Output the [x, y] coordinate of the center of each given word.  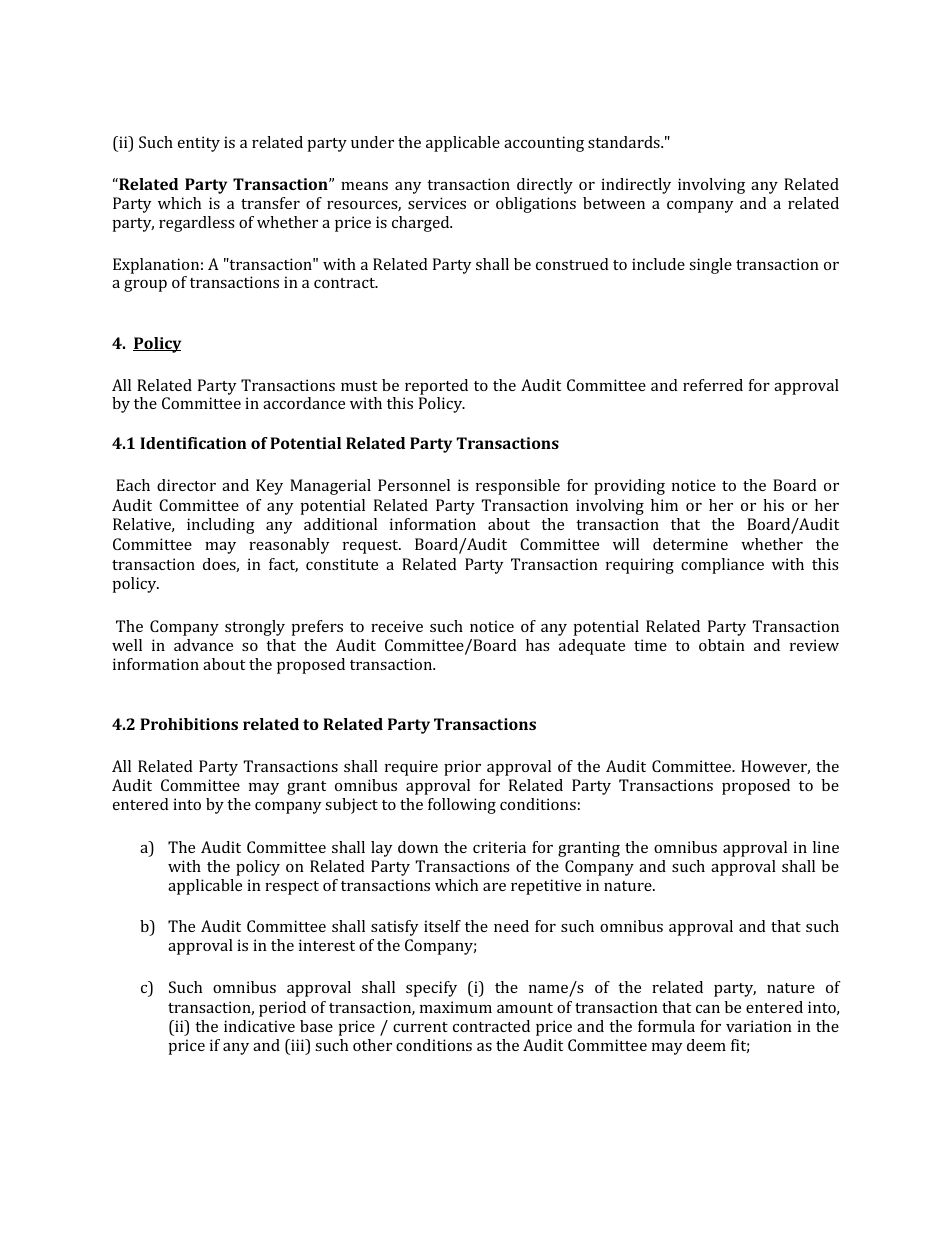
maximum [456, 1007]
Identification [193, 443]
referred [713, 385]
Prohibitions [189, 724]
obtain [722, 645]
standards [625, 142]
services [437, 203]
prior [462, 768]
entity [199, 144]
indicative [259, 1026]
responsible [518, 487]
